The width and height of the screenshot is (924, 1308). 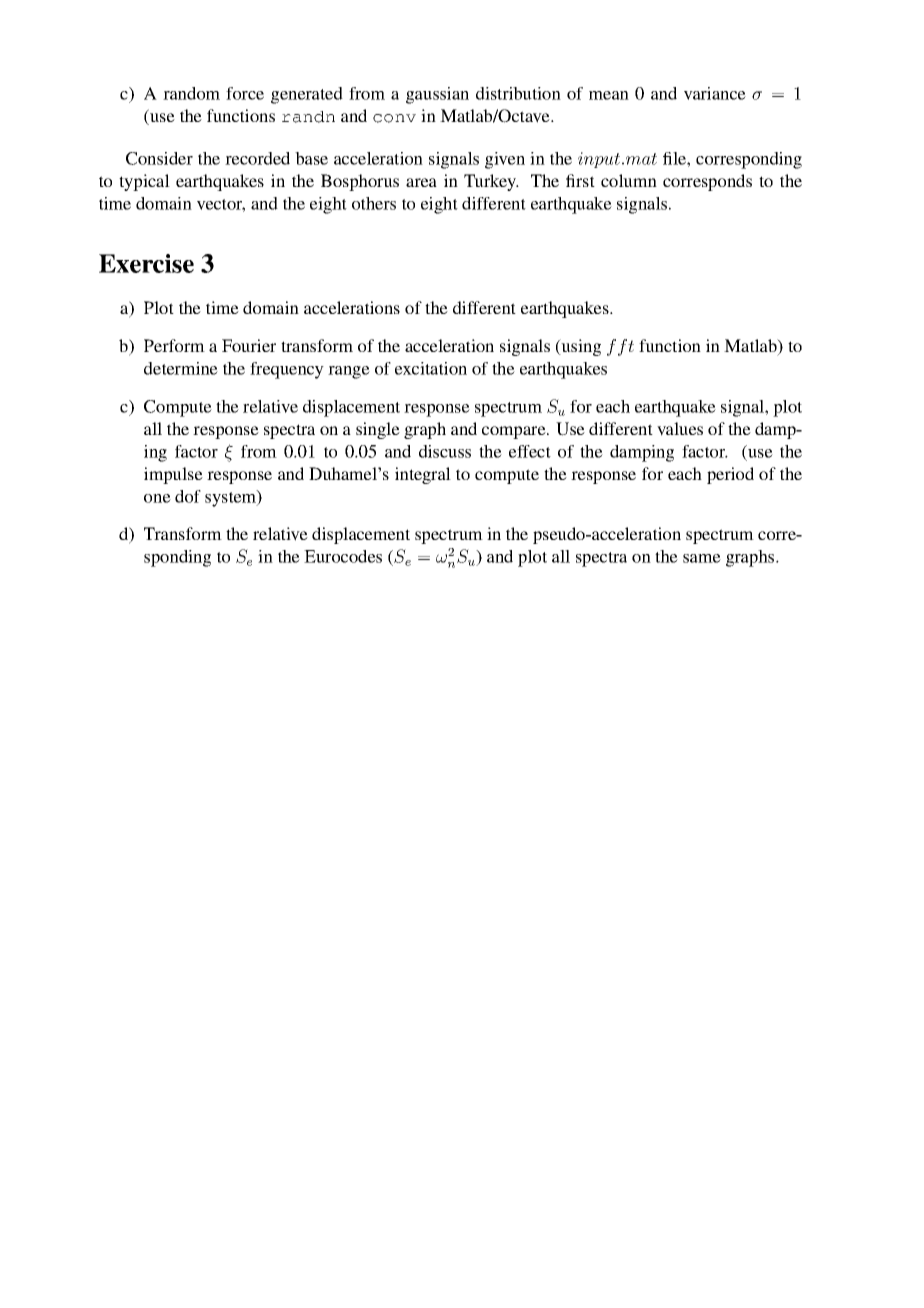 I want to click on values, so click(x=680, y=429).
